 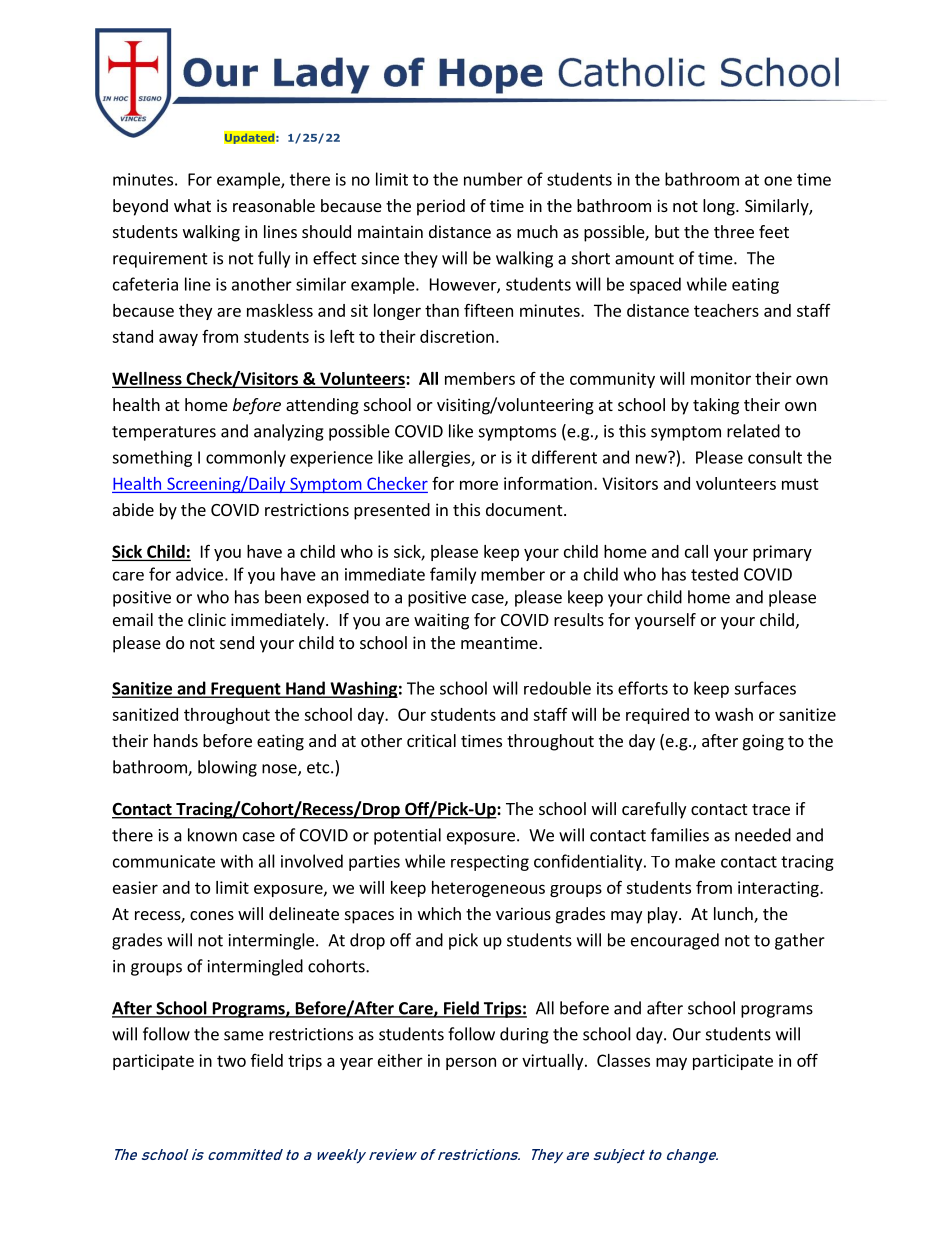 I want to click on waiting, so click(x=441, y=621).
